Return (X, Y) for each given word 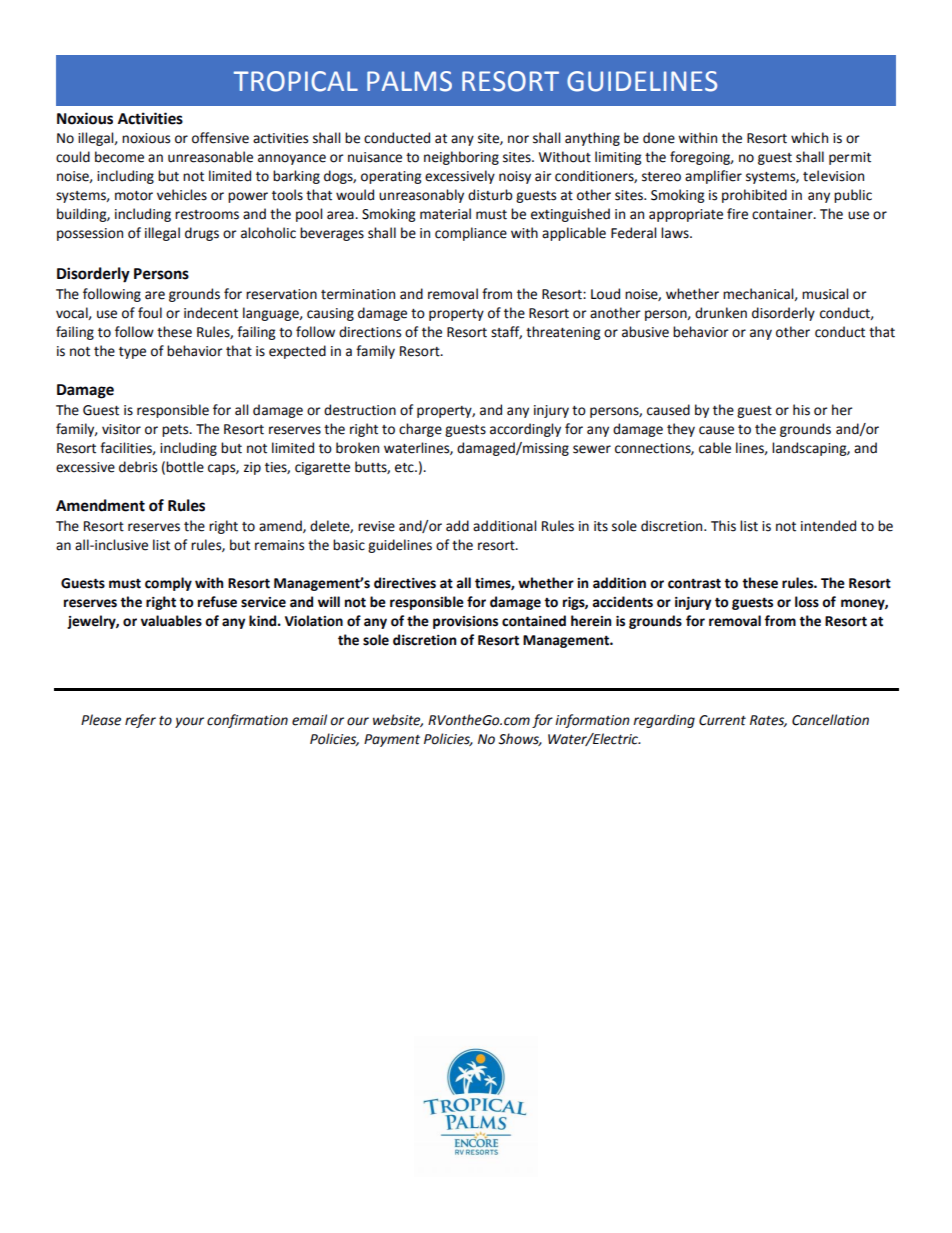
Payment (392, 740)
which (809, 138)
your (189, 722)
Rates (768, 721)
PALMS (409, 81)
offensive (220, 138)
